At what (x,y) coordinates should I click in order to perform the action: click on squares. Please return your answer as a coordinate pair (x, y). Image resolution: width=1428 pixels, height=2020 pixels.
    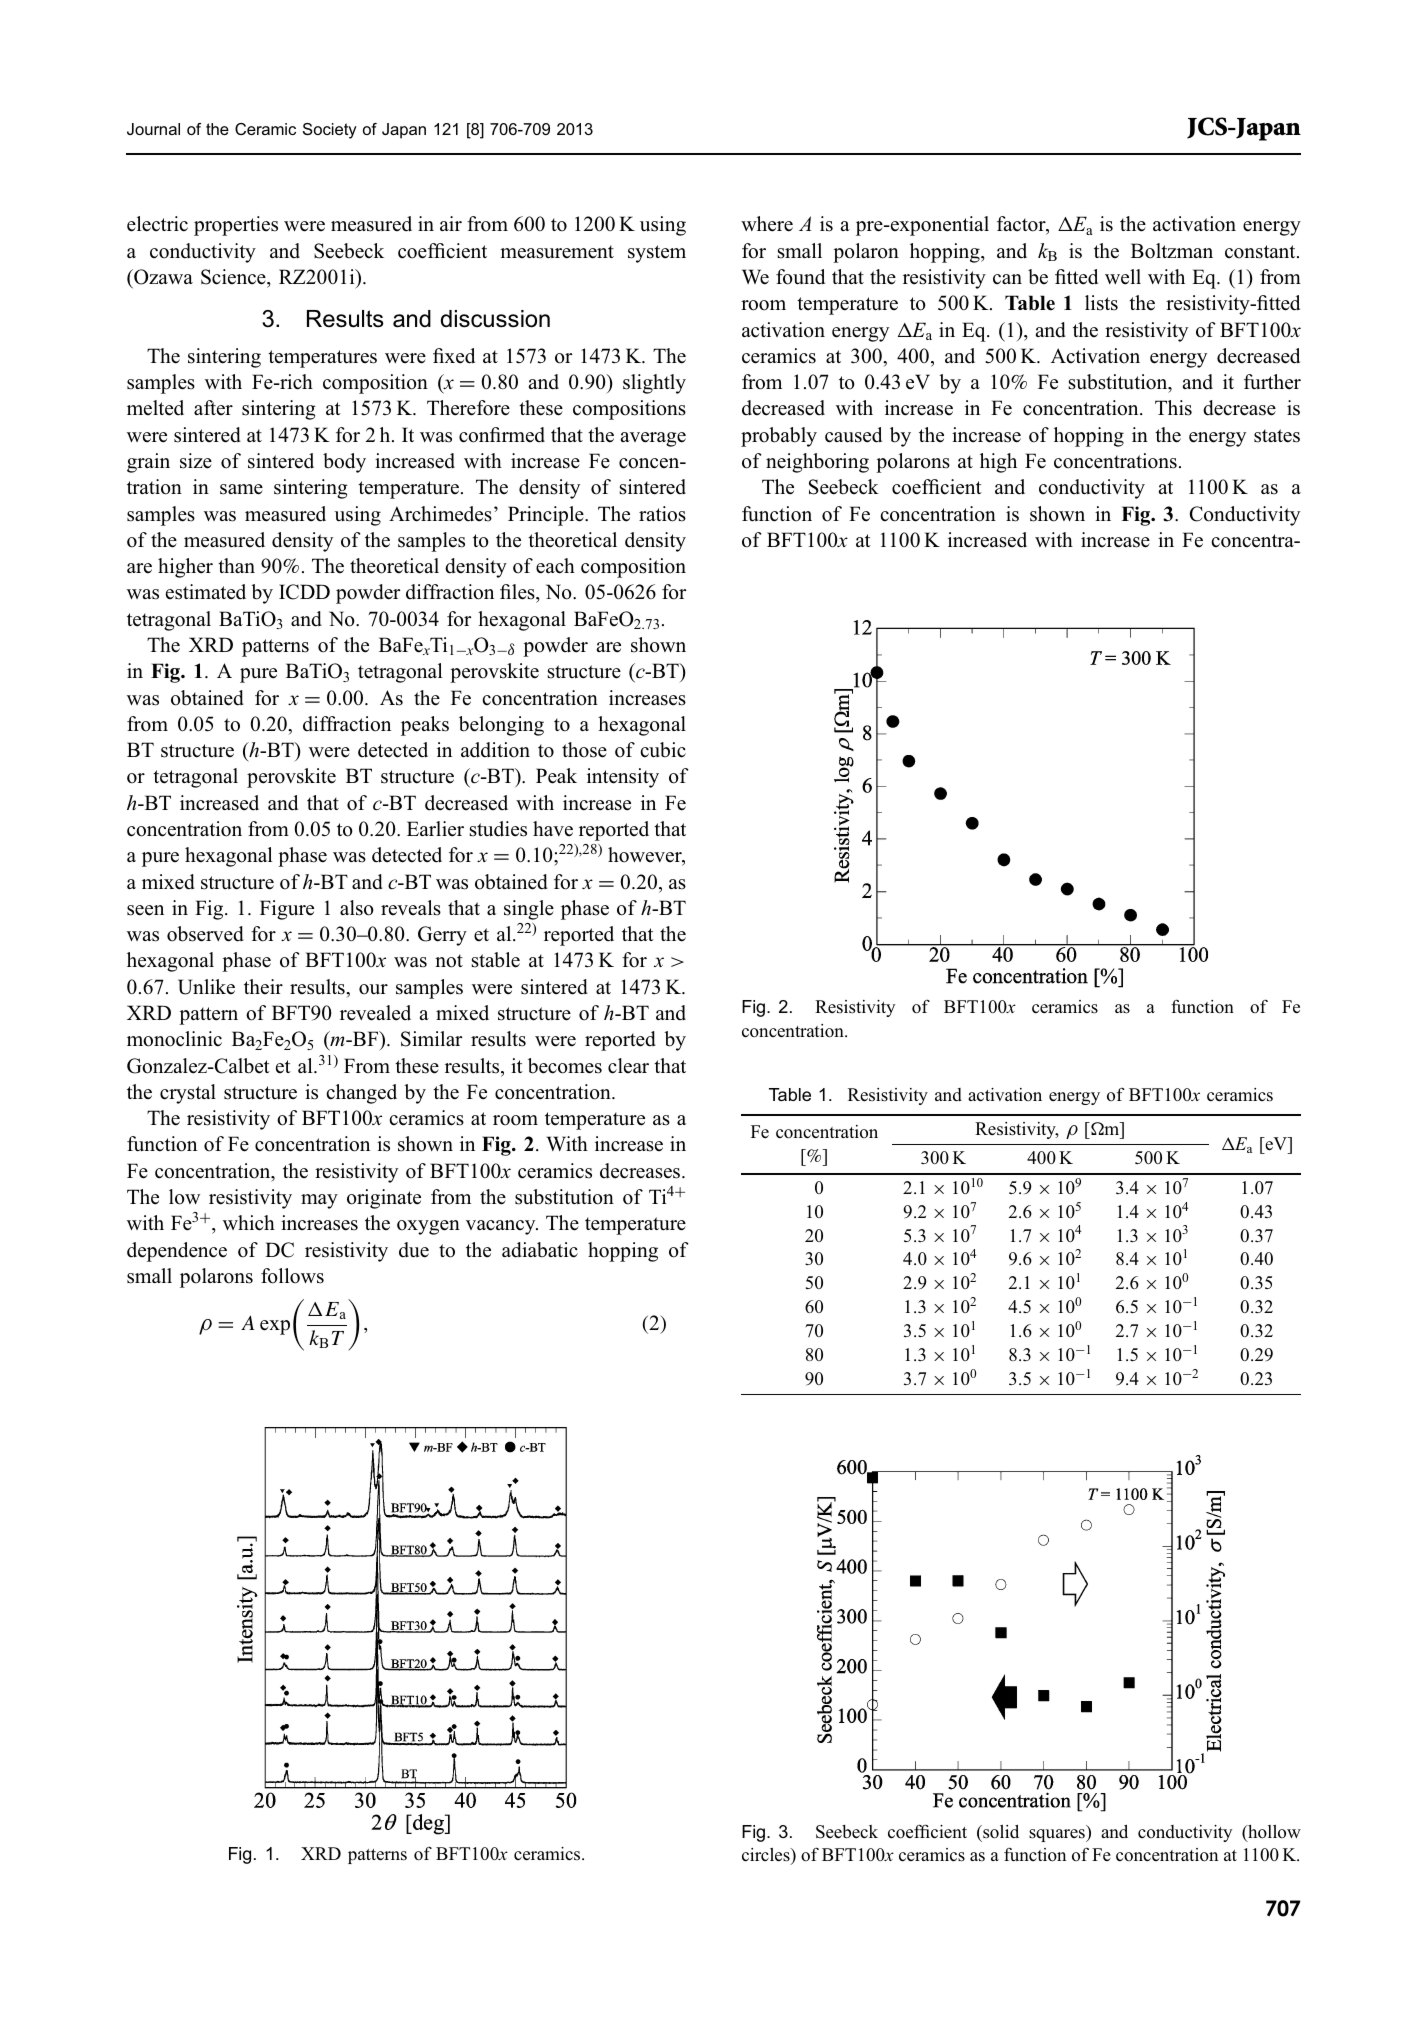
    Looking at the image, I should click on (1058, 1835).
